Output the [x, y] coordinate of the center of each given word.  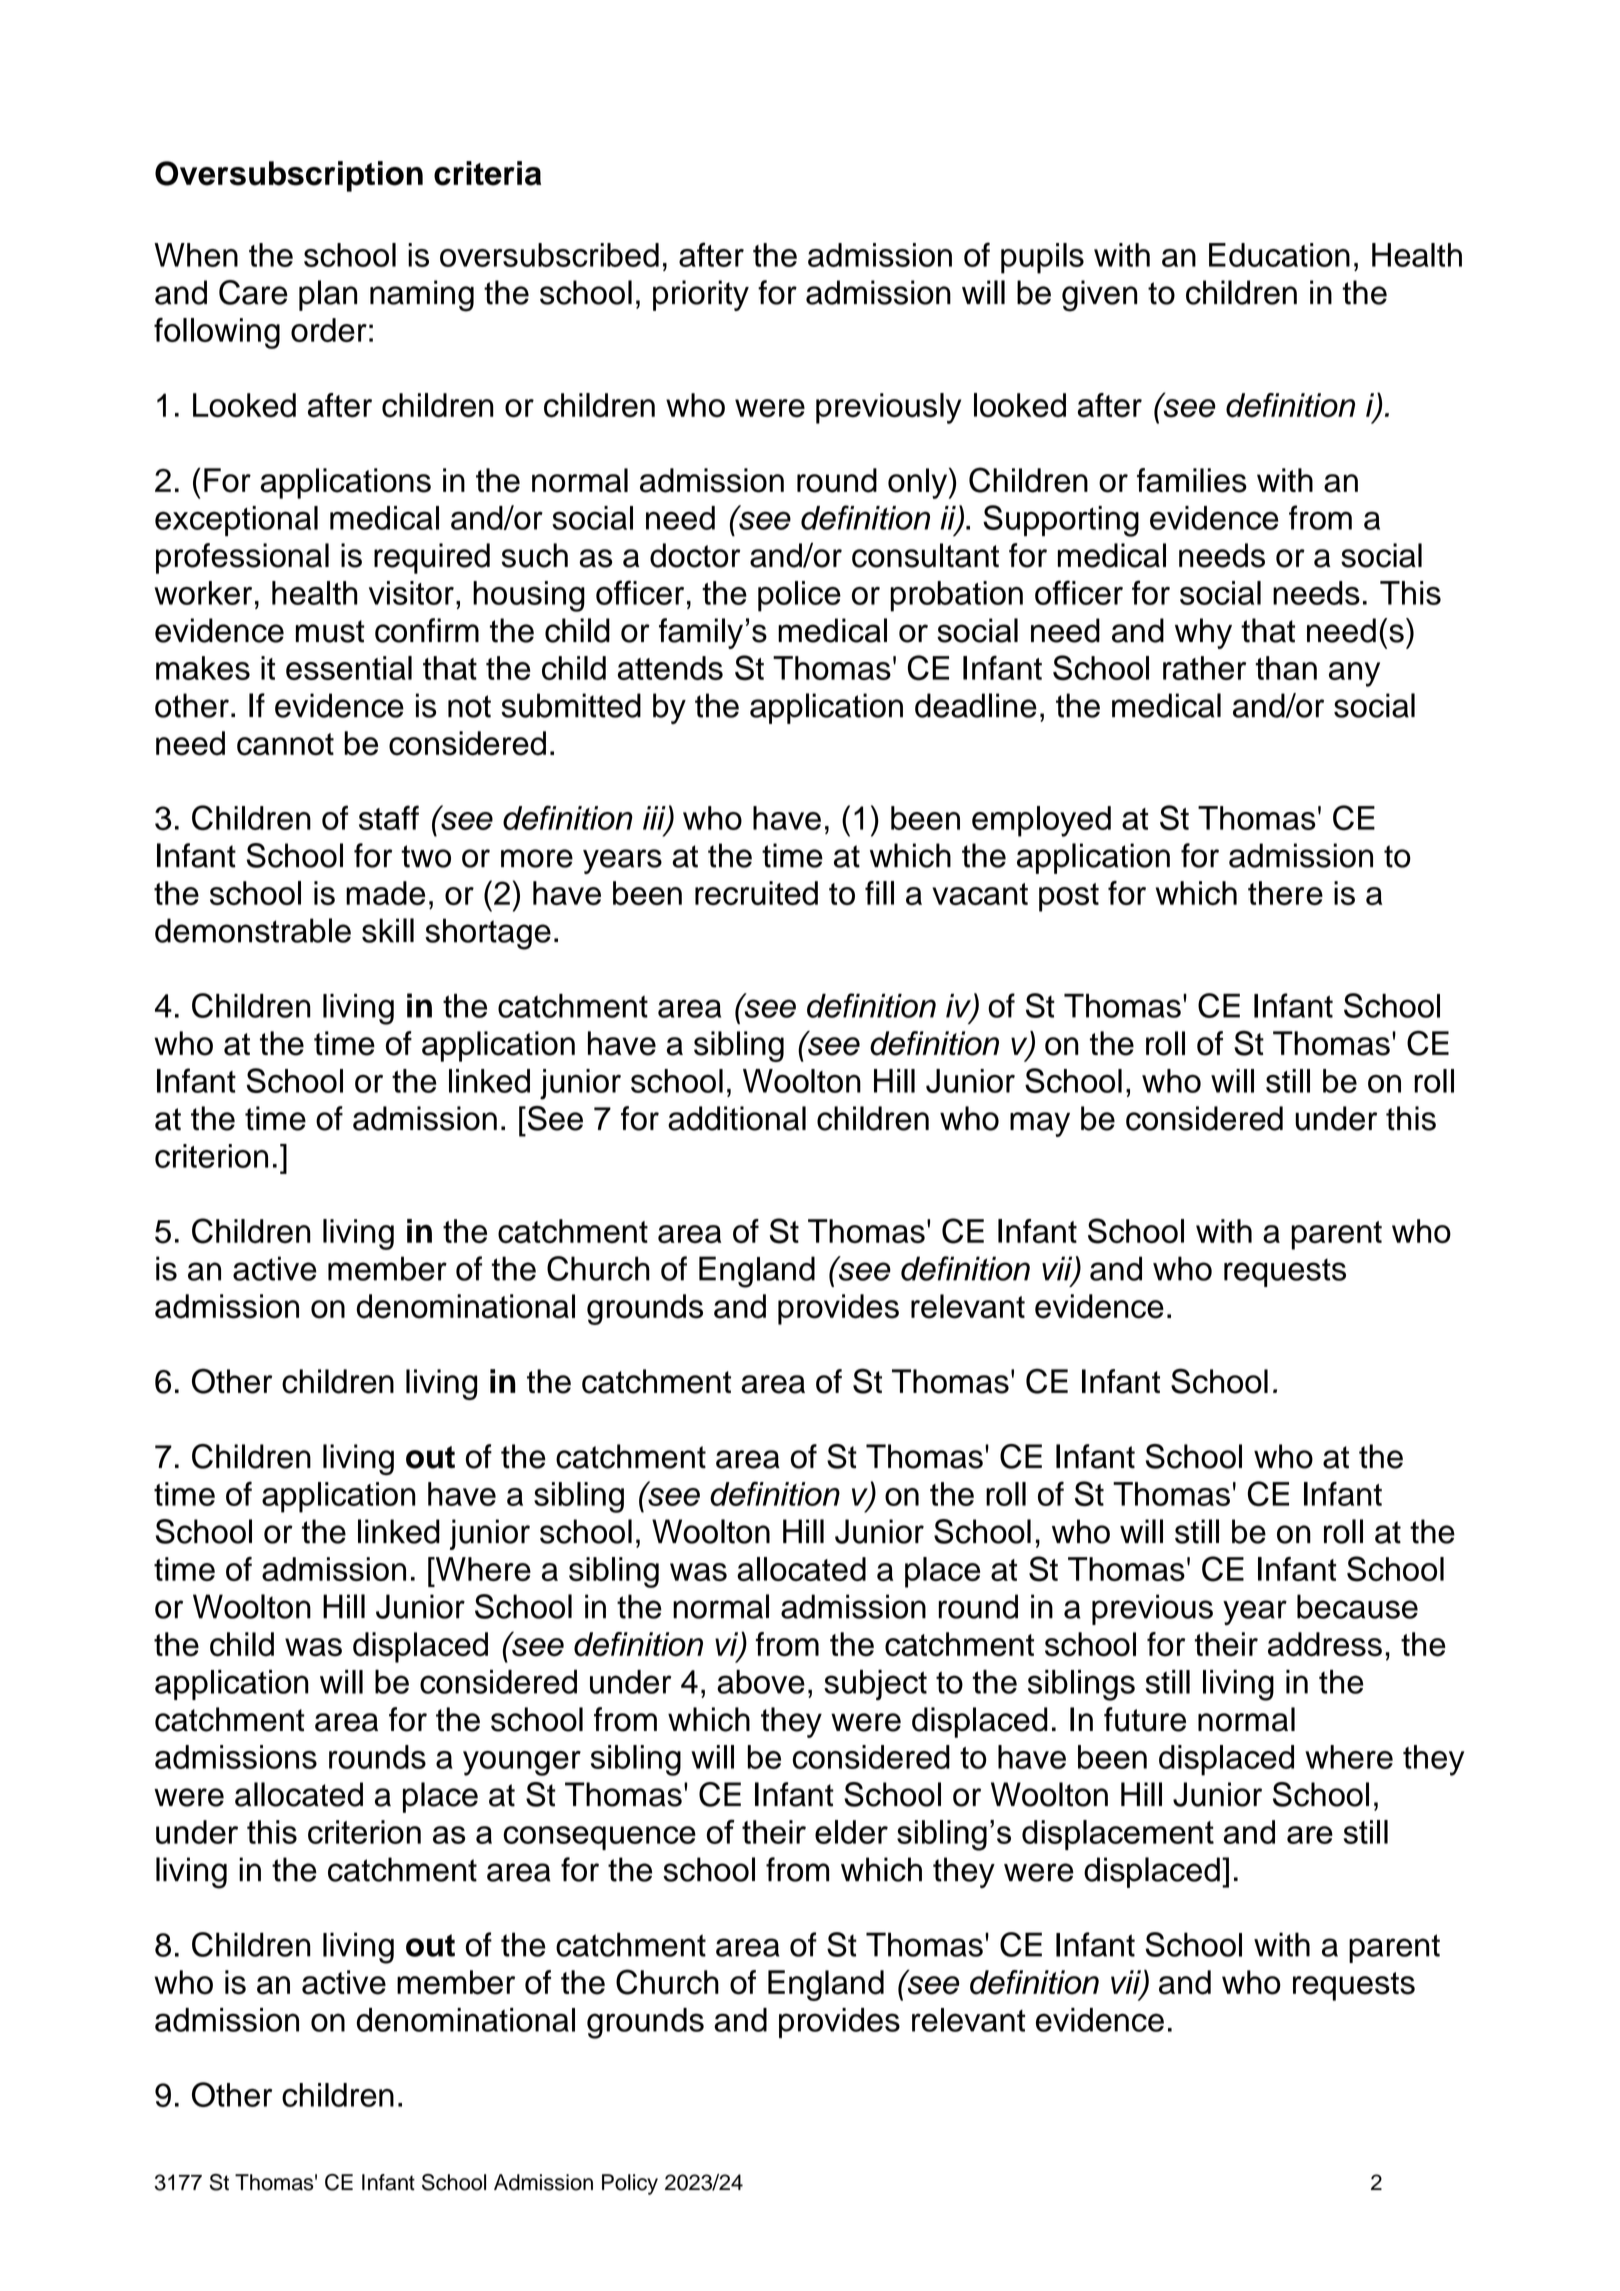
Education [1279, 255]
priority [701, 295]
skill [388, 930]
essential [349, 668]
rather [1204, 668]
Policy [630, 2184]
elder [851, 1832]
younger [522, 1763]
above [761, 1681]
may [1040, 1124]
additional [737, 1118]
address [1325, 1644]
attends [670, 668]
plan [328, 295]
